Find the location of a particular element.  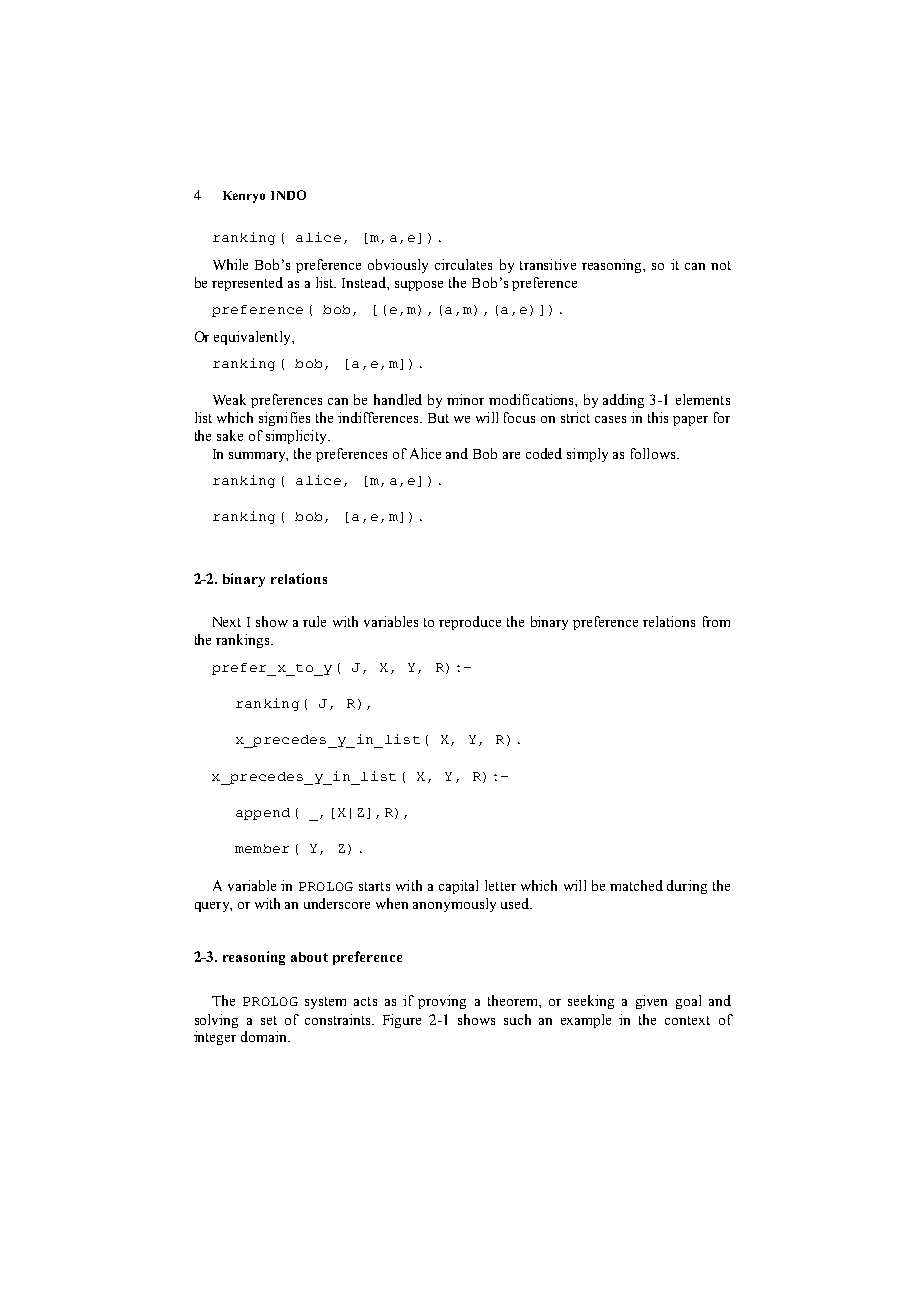

minor is located at coordinates (465, 399).
